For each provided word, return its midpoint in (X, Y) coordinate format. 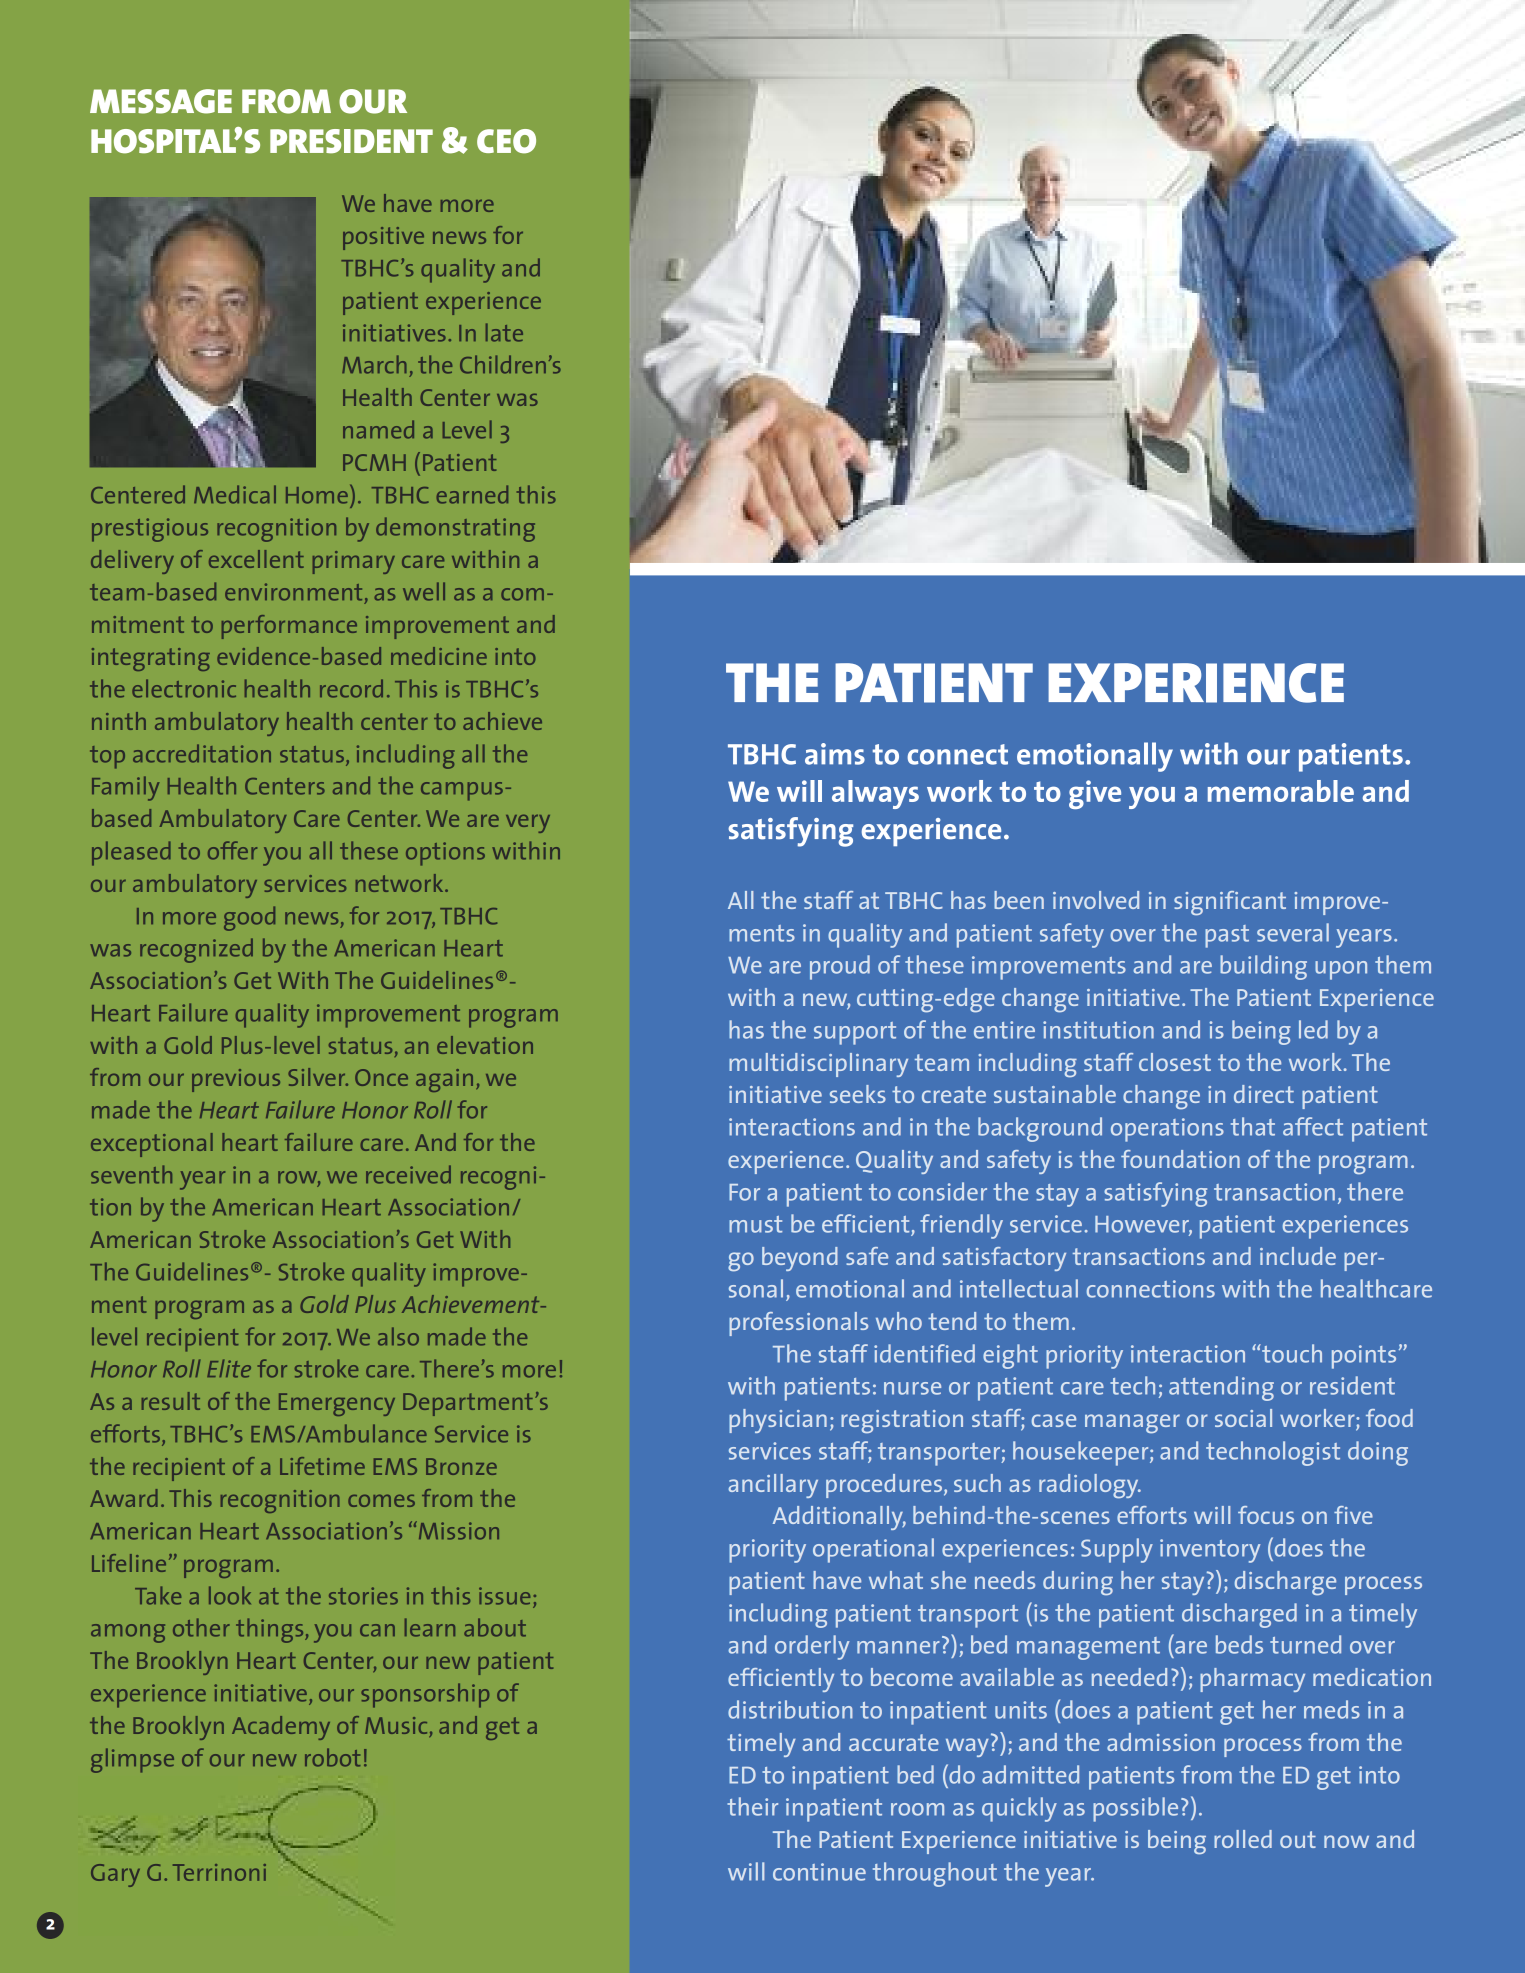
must (755, 1224)
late (504, 332)
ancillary (773, 1486)
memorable (1281, 791)
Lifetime (322, 1466)
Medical (235, 494)
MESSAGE (161, 101)
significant (1230, 903)
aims (835, 754)
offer (232, 850)
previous (236, 1080)
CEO (506, 141)
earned (472, 494)
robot (332, 1757)
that (1253, 1126)
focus (1266, 1515)
